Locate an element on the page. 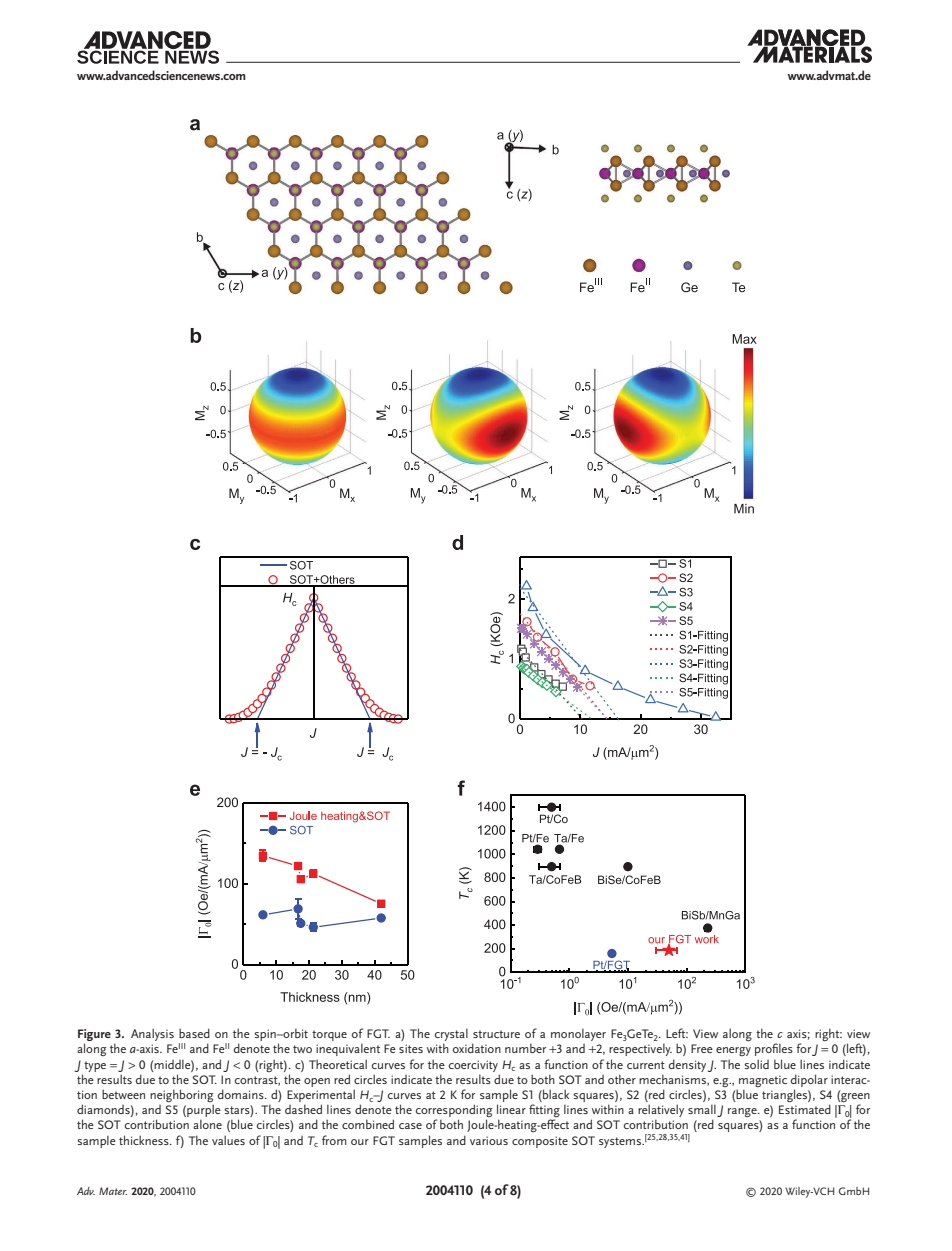 The height and width of the document is (1251, 952). composite is located at coordinates (540, 1142).
